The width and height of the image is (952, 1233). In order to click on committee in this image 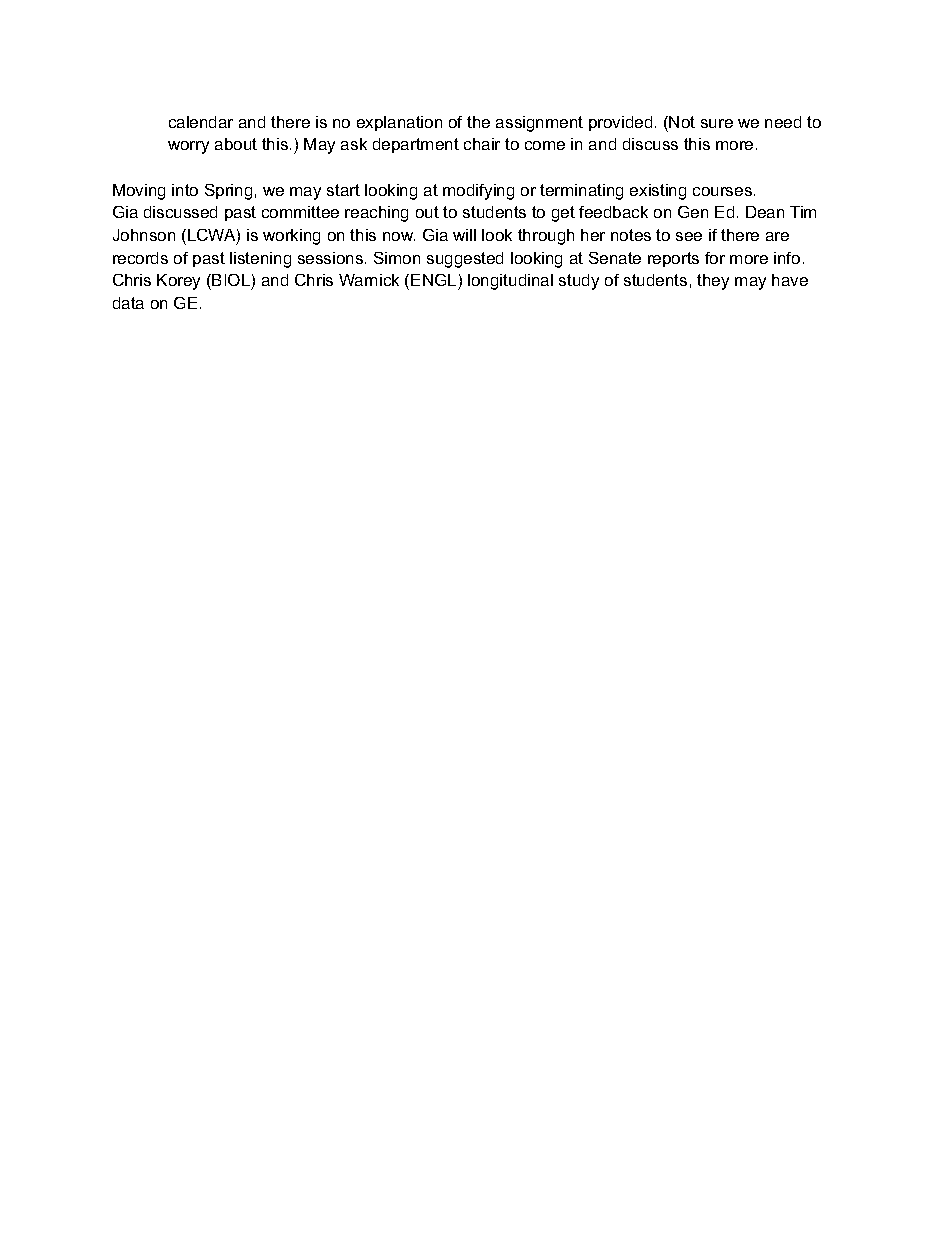, I will do `click(300, 212)`.
